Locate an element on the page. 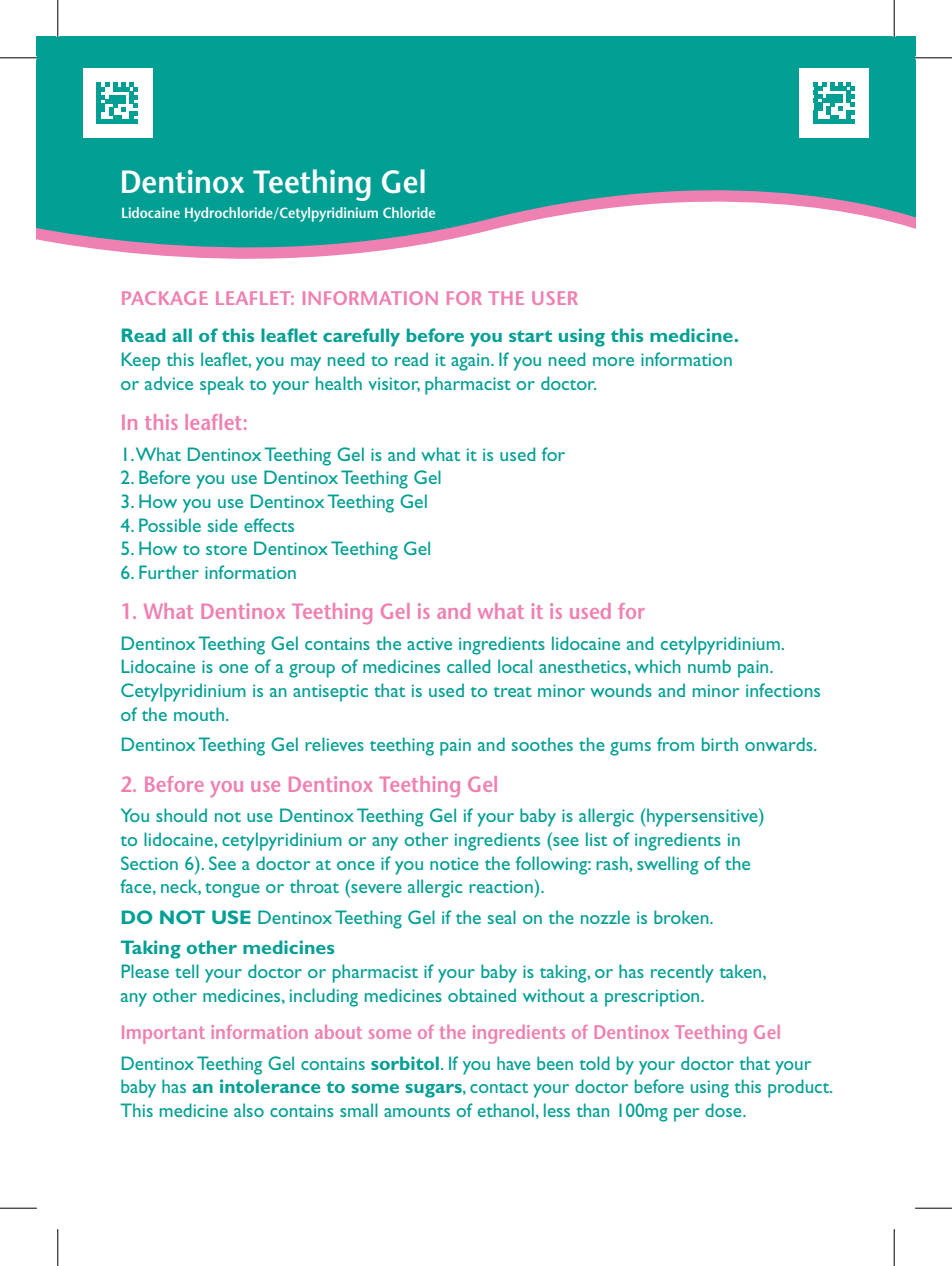  effects is located at coordinates (269, 525).
